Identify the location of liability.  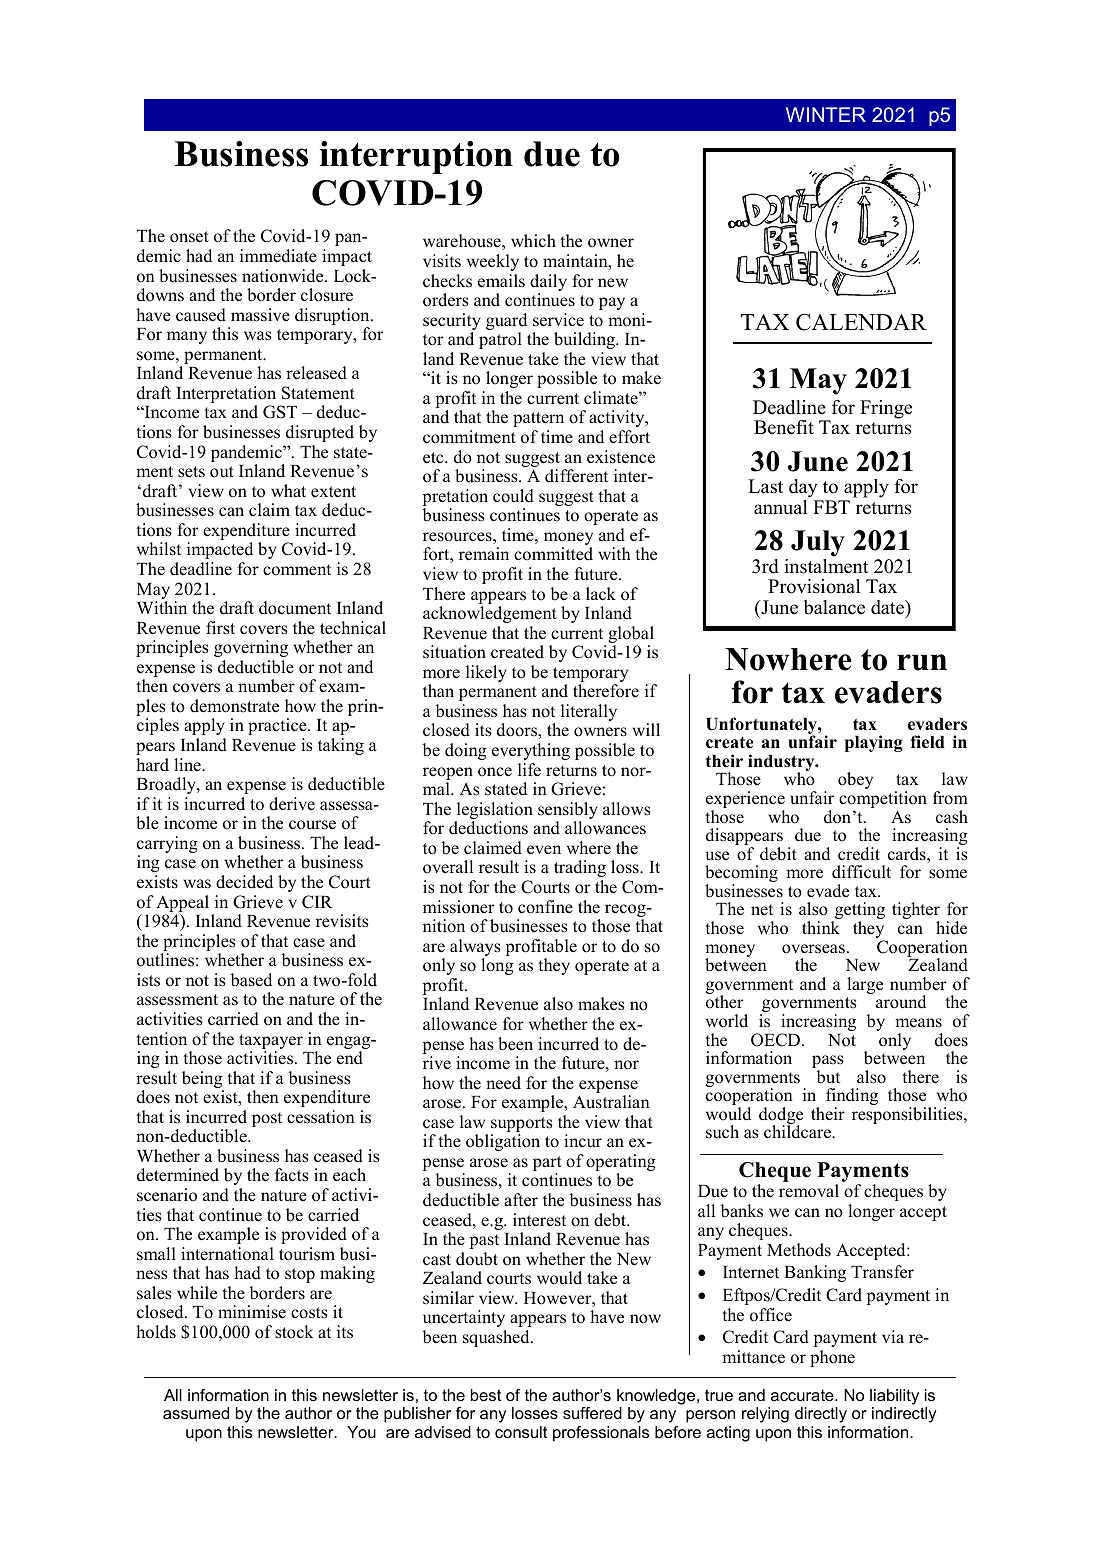
(894, 1398).
